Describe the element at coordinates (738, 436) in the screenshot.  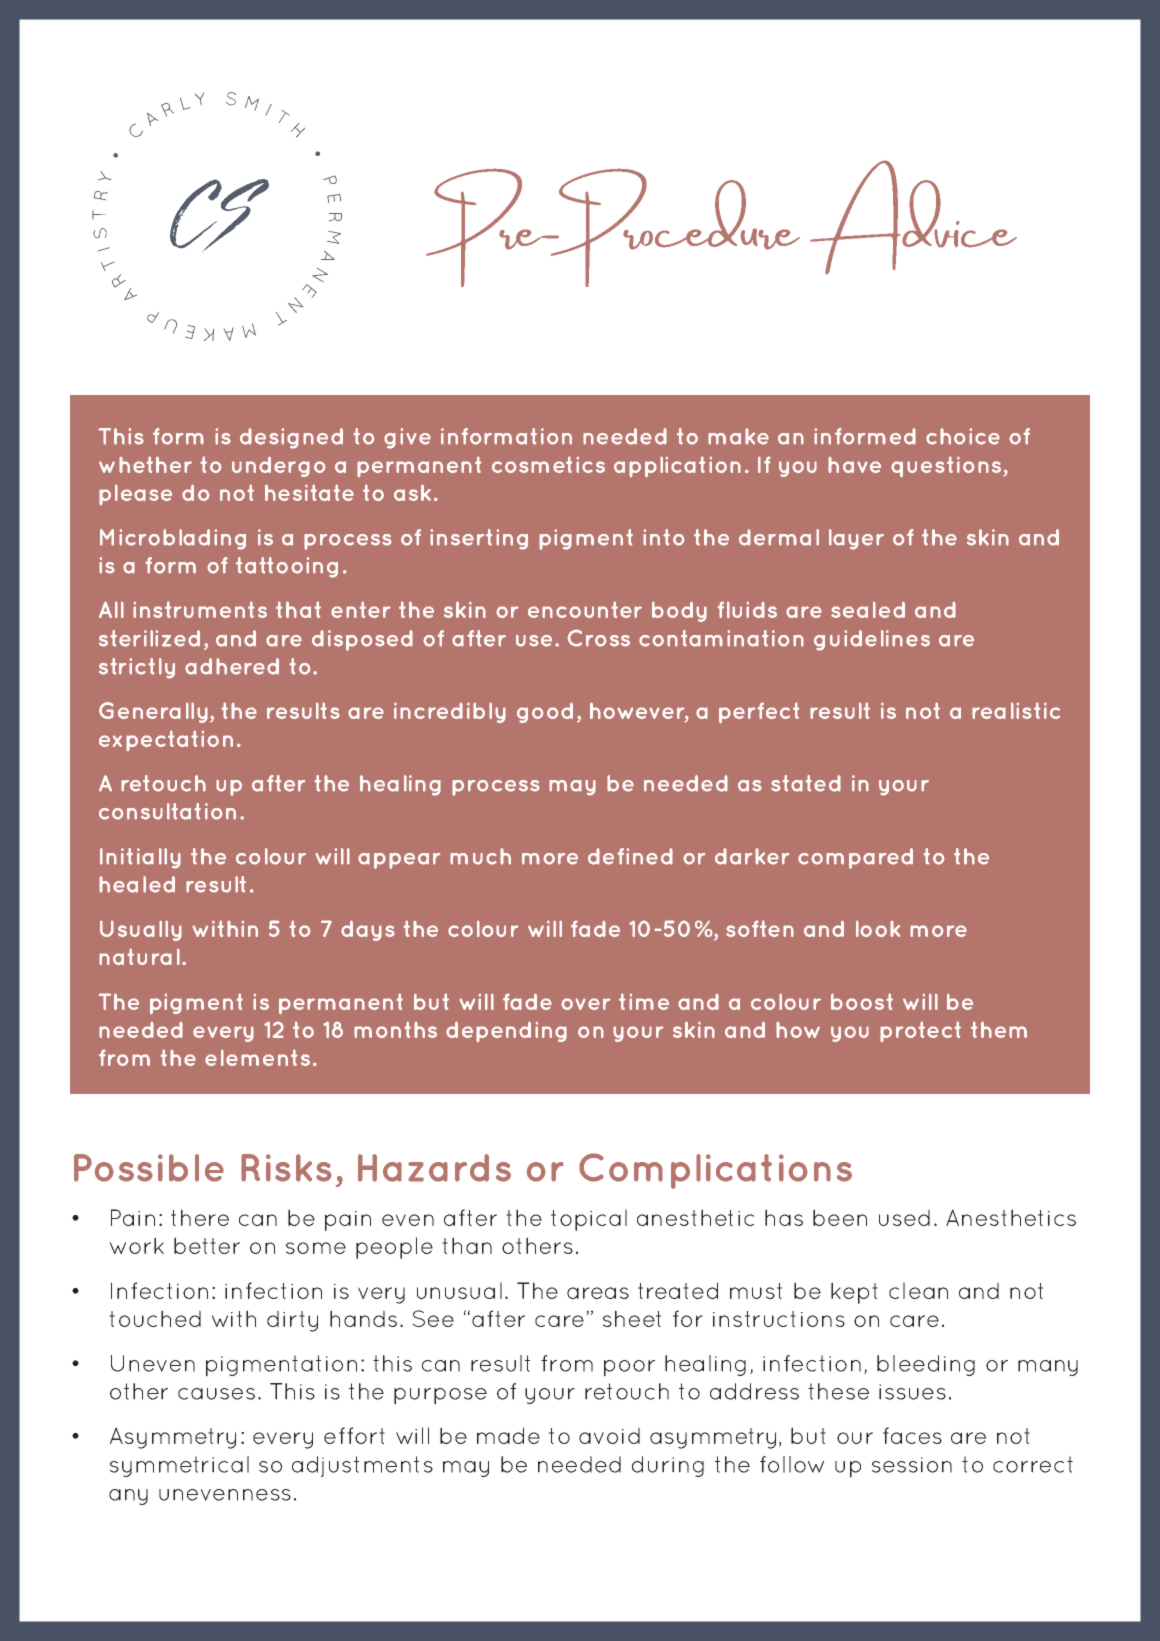
I see `make` at that location.
